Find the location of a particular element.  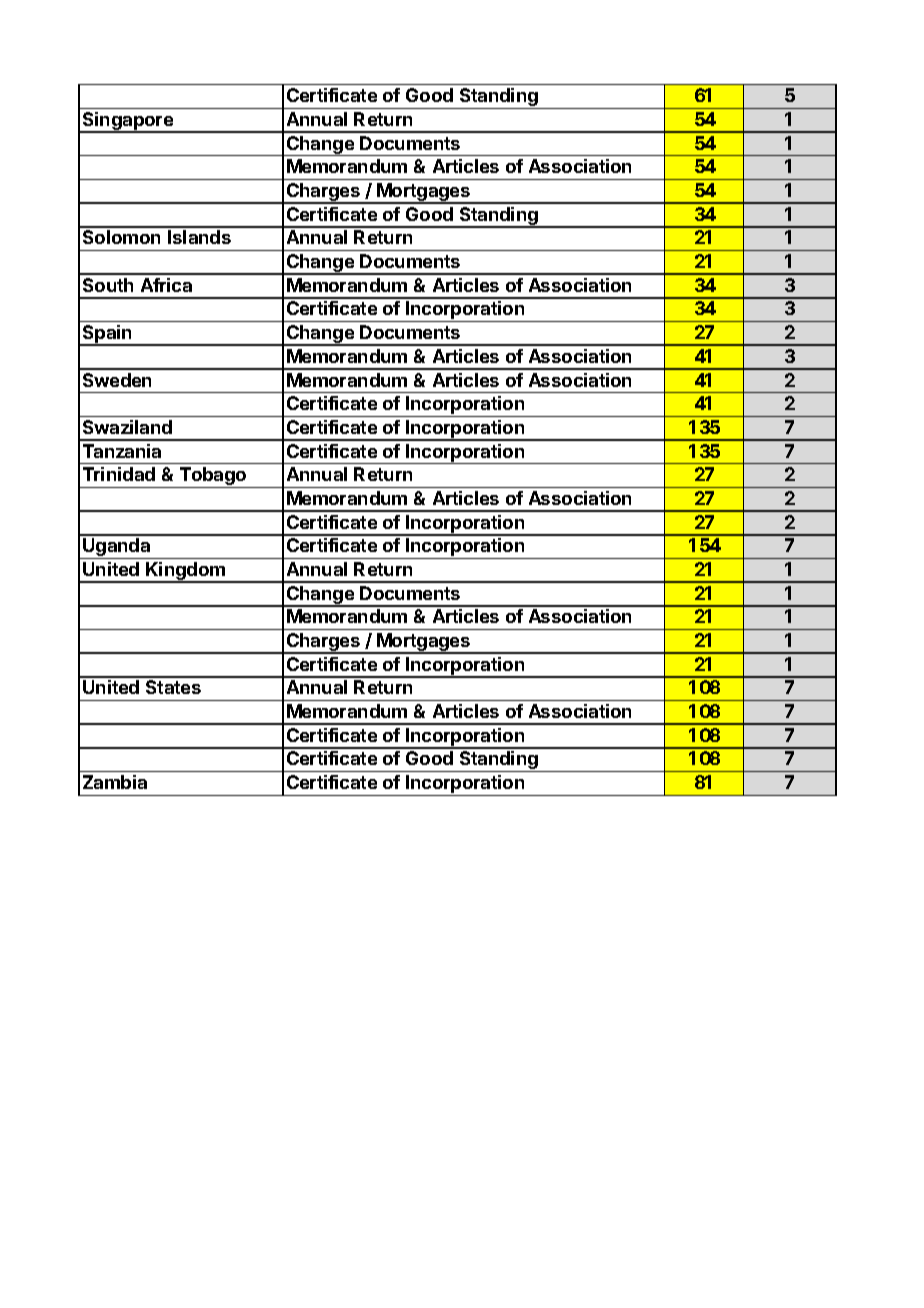

Swaziland is located at coordinates (127, 427).
